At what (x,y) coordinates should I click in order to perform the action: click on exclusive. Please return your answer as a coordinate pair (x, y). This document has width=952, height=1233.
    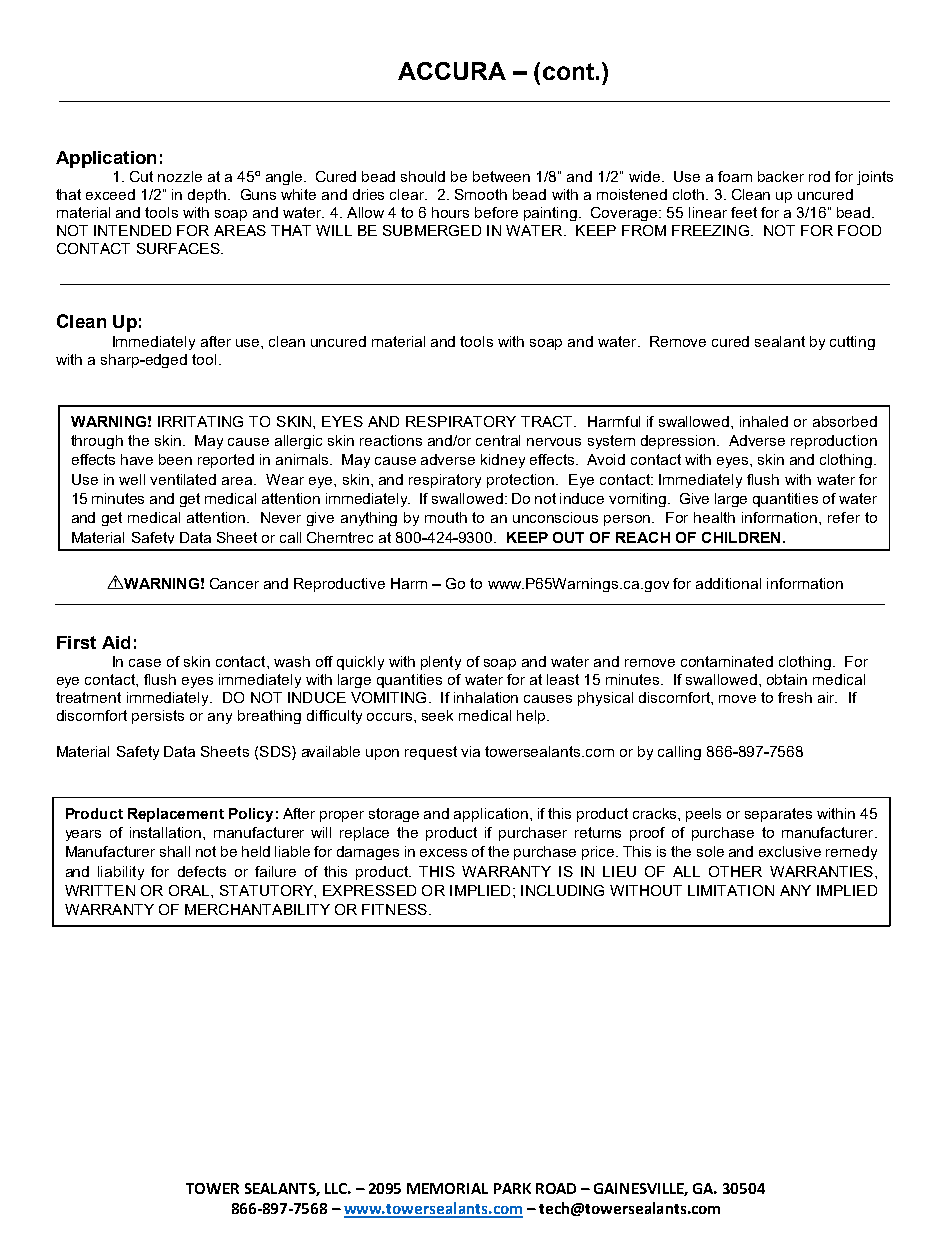
    Looking at the image, I should click on (790, 851).
